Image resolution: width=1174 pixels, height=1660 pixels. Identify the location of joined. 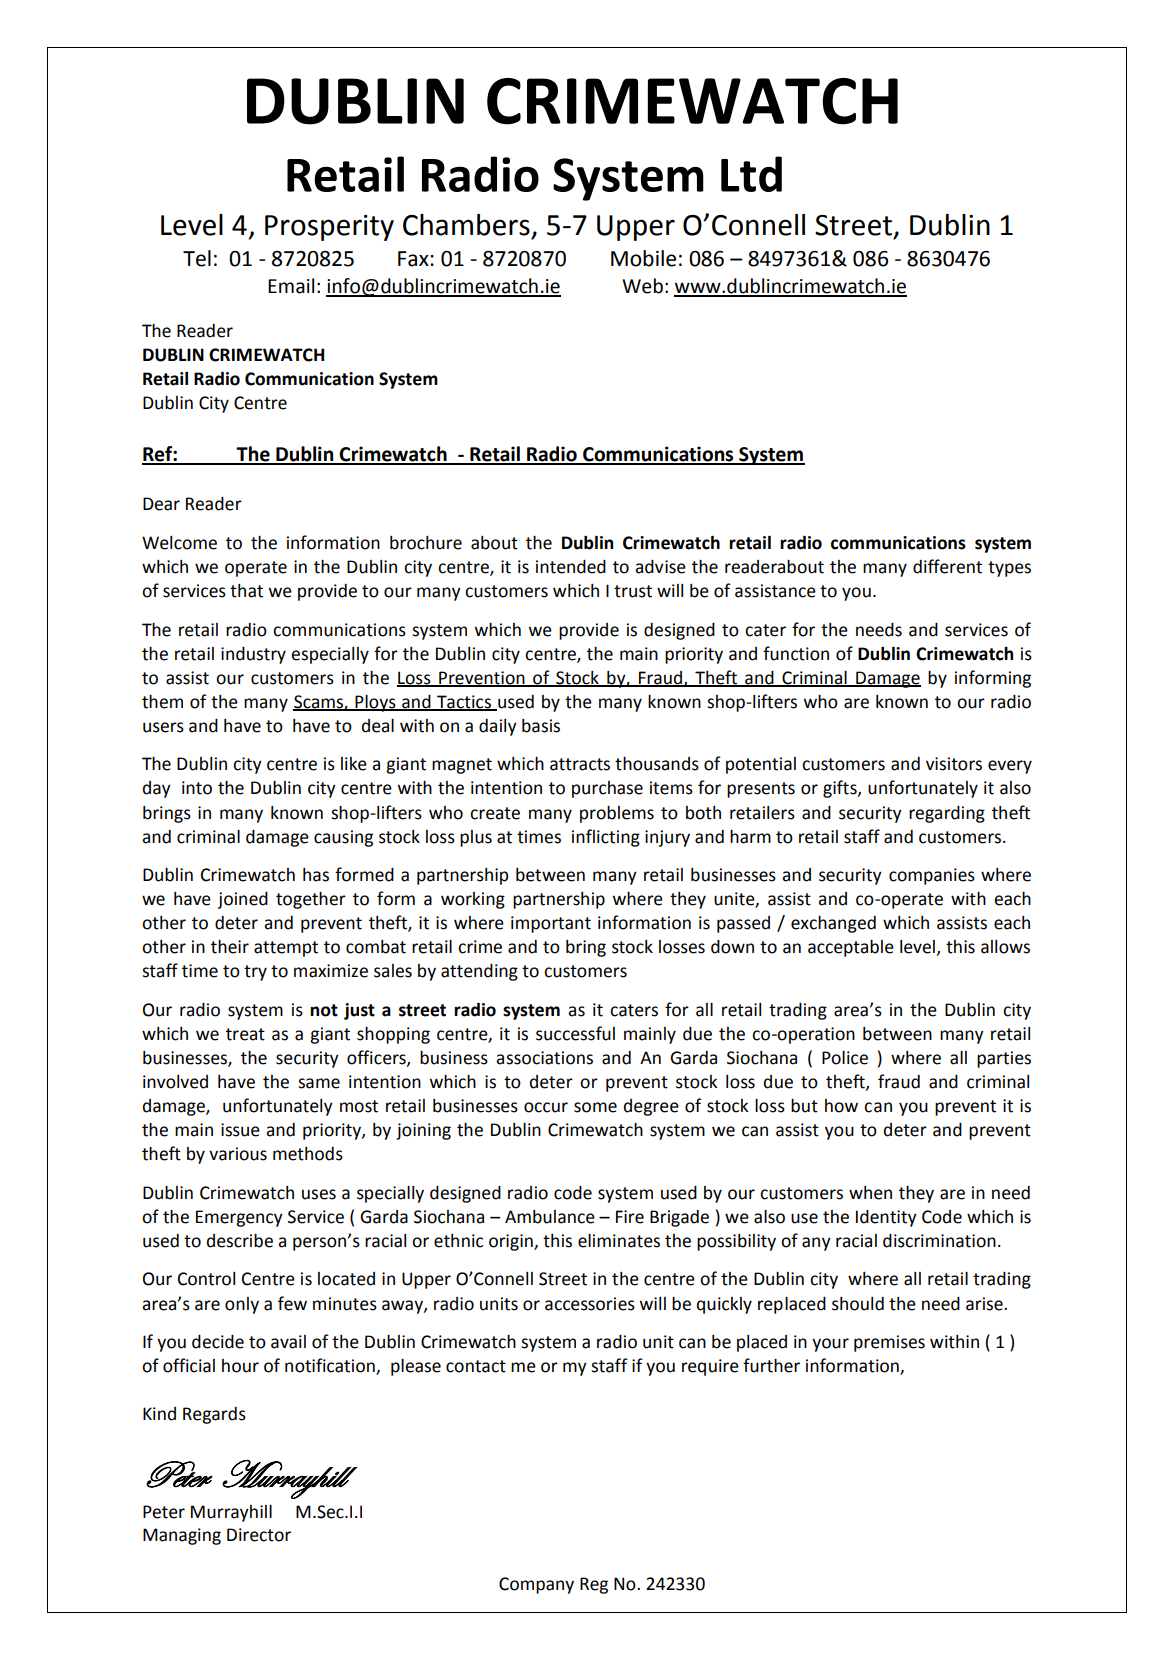
(243, 900).
